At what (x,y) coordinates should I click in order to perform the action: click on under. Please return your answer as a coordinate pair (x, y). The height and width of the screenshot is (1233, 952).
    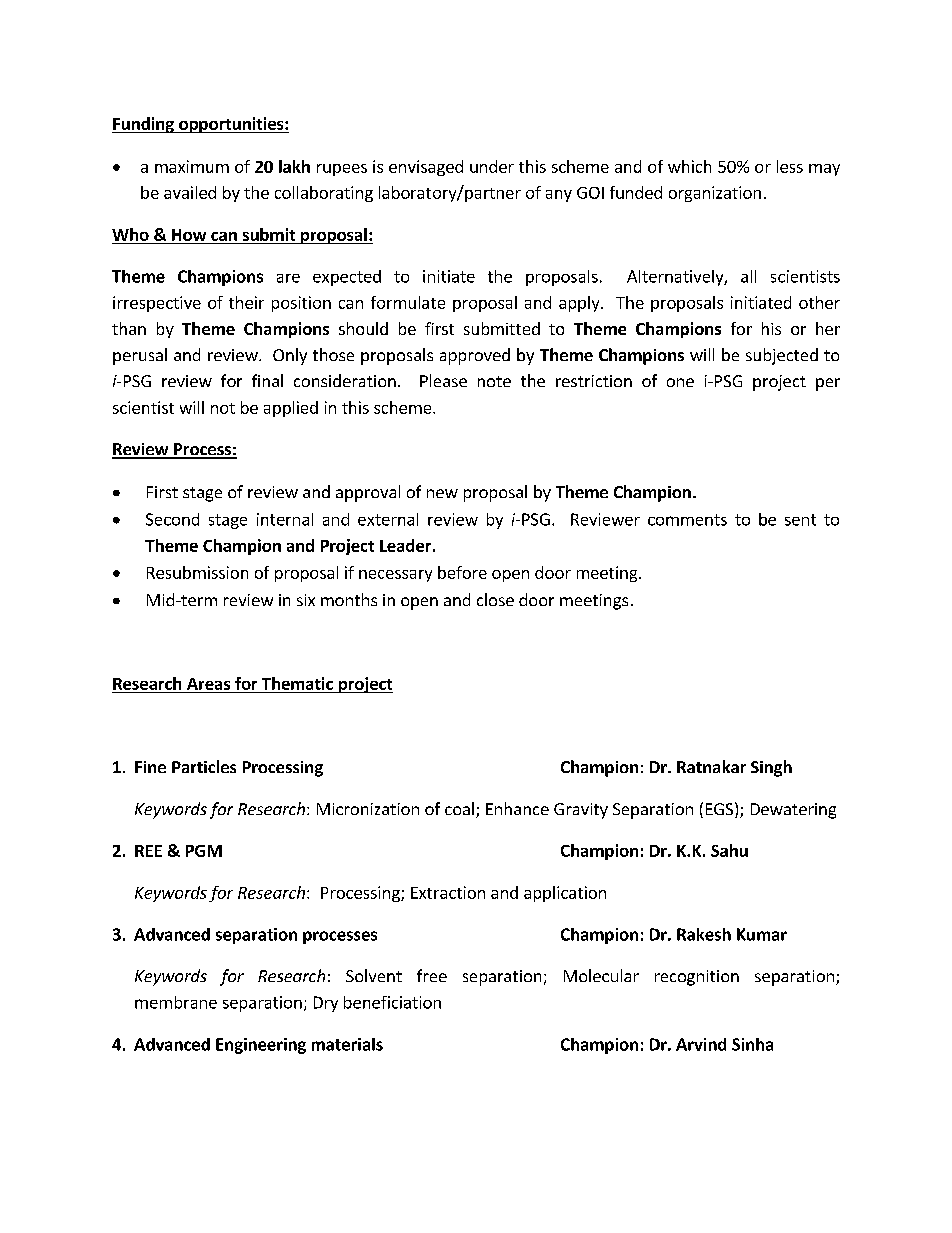
    Looking at the image, I should click on (492, 166).
